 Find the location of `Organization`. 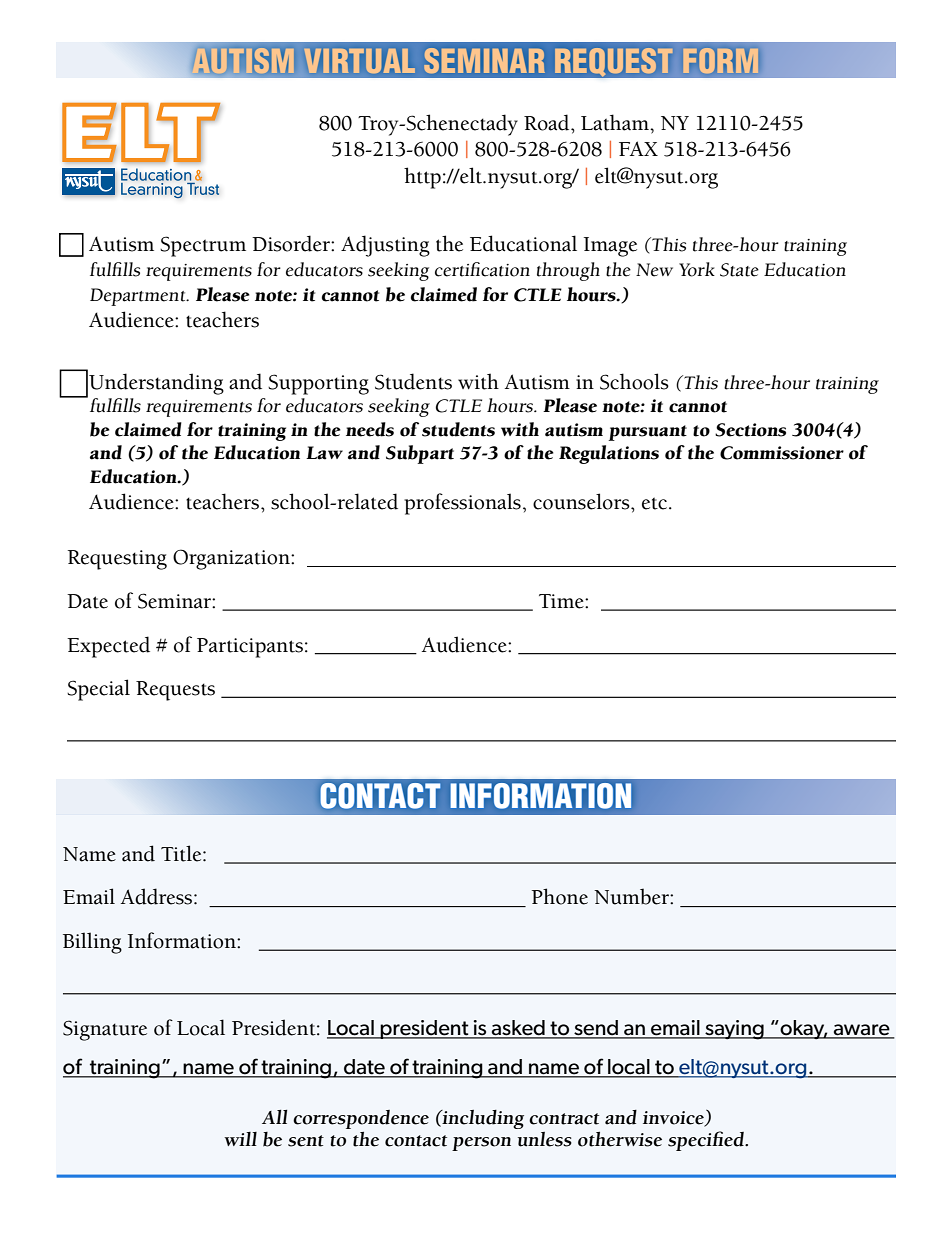

Organization is located at coordinates (232, 559).
